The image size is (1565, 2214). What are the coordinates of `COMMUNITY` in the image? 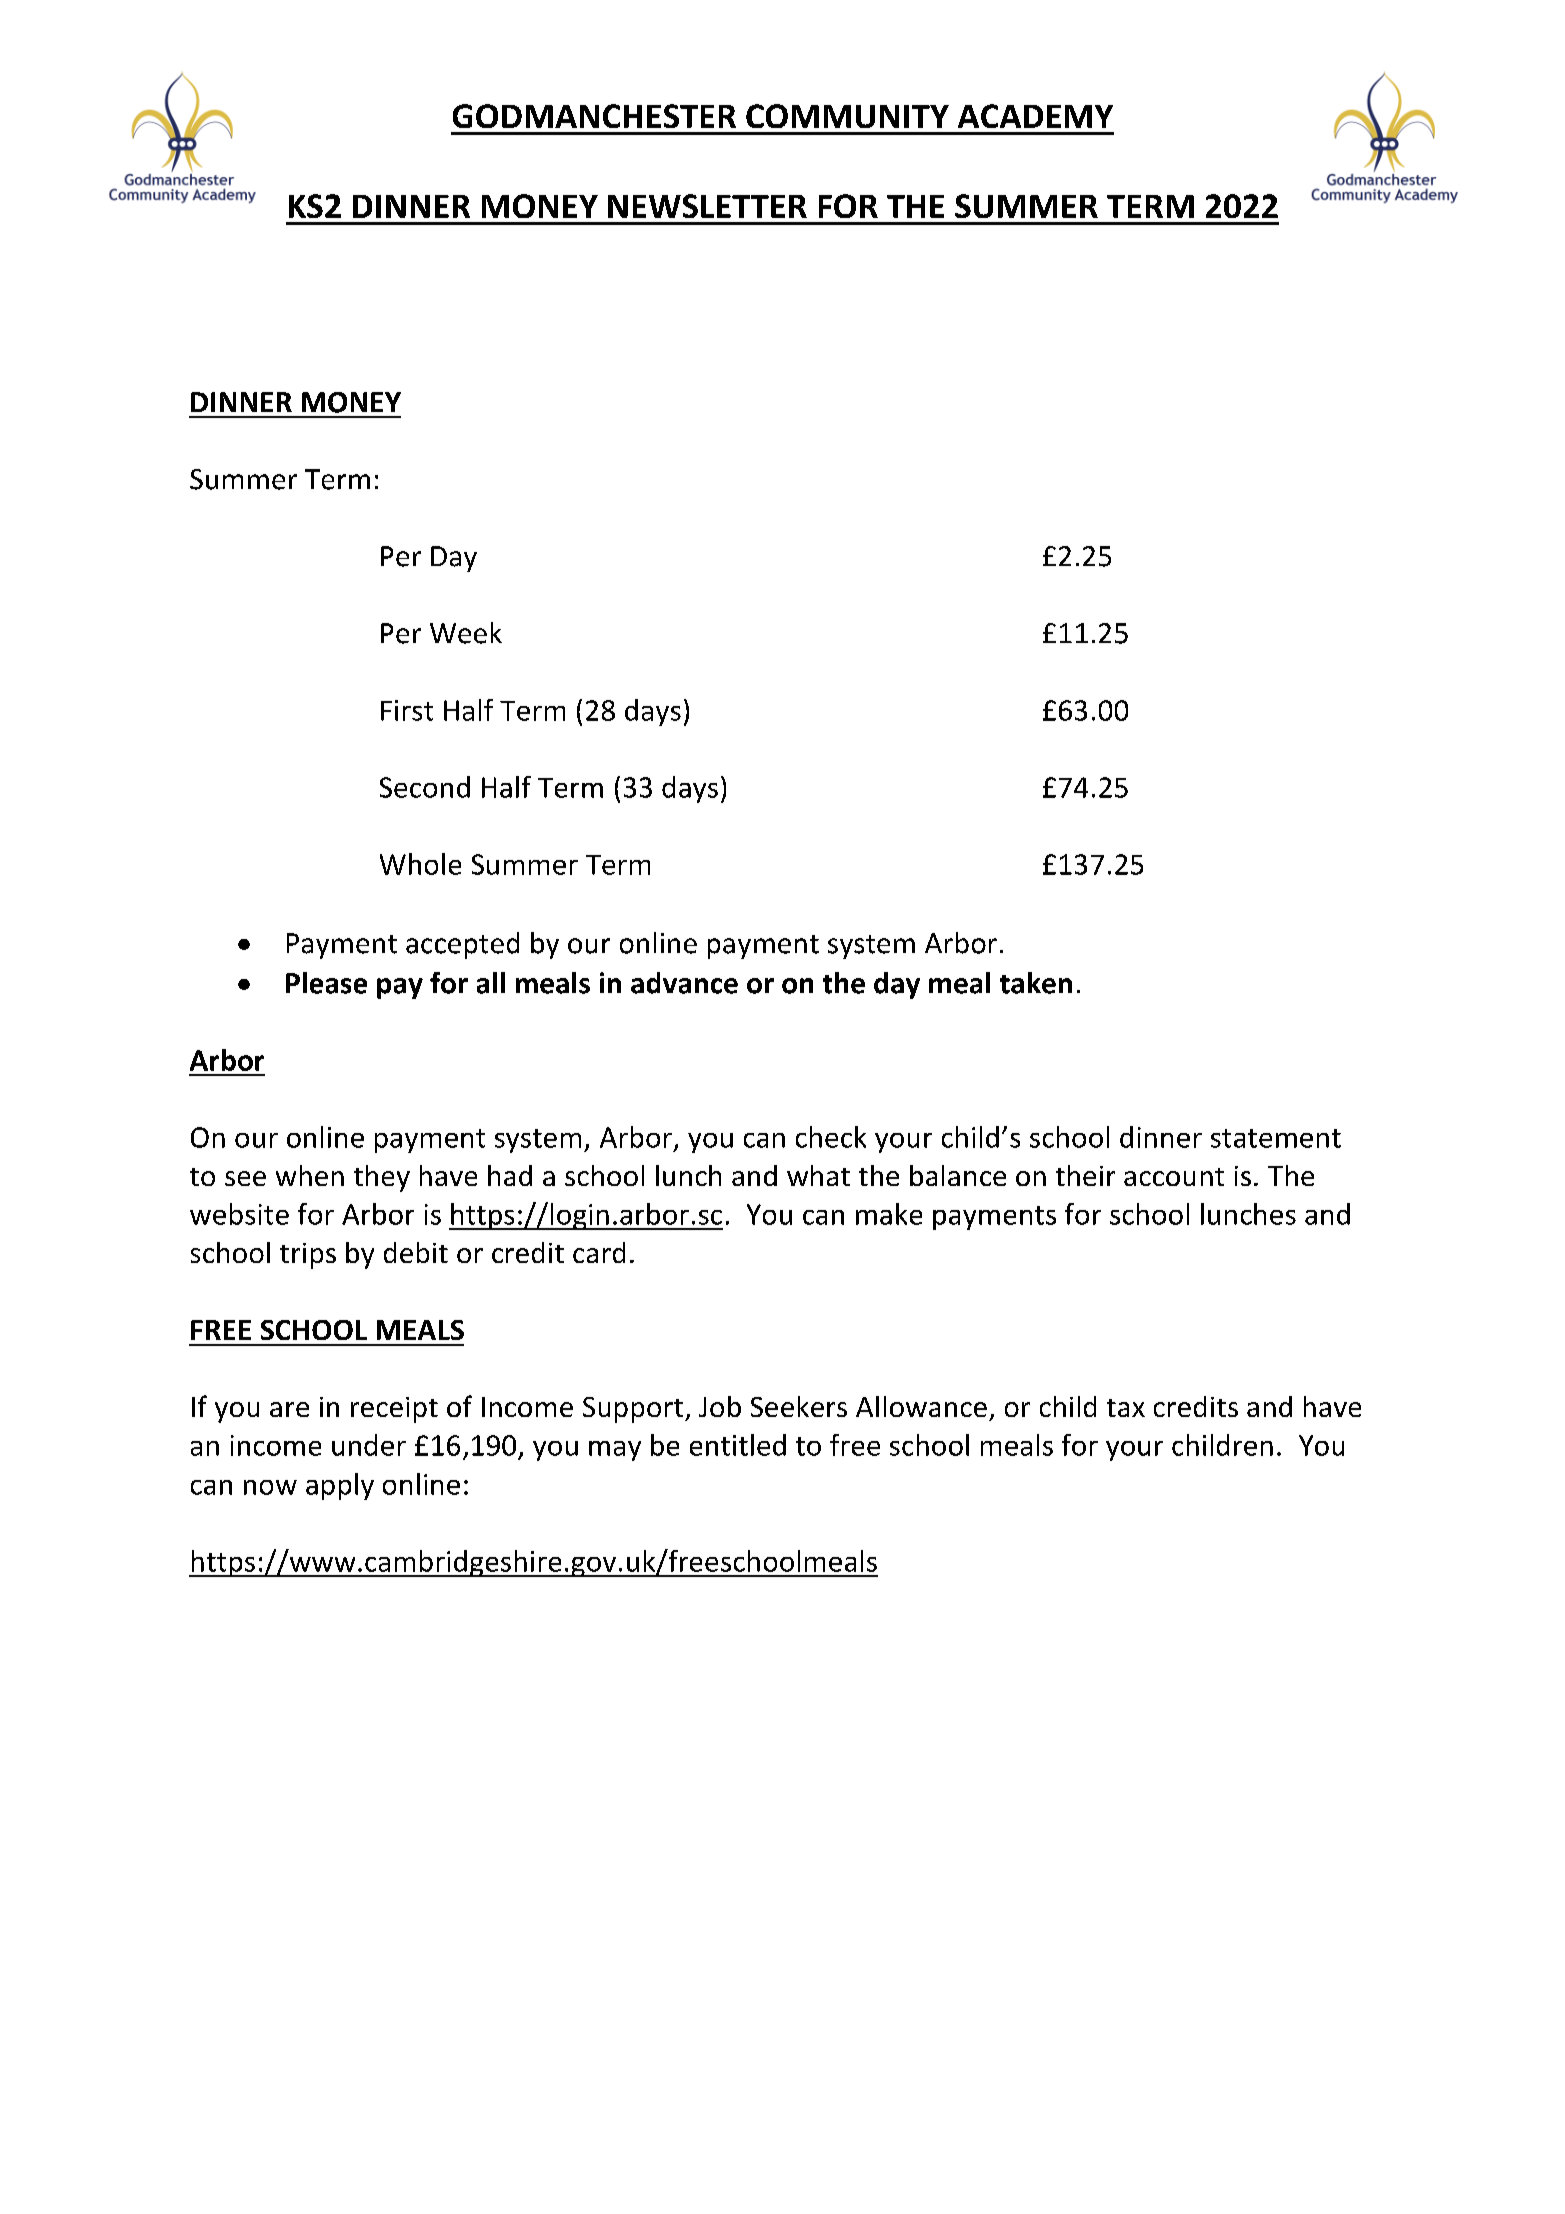 It's located at (847, 116).
